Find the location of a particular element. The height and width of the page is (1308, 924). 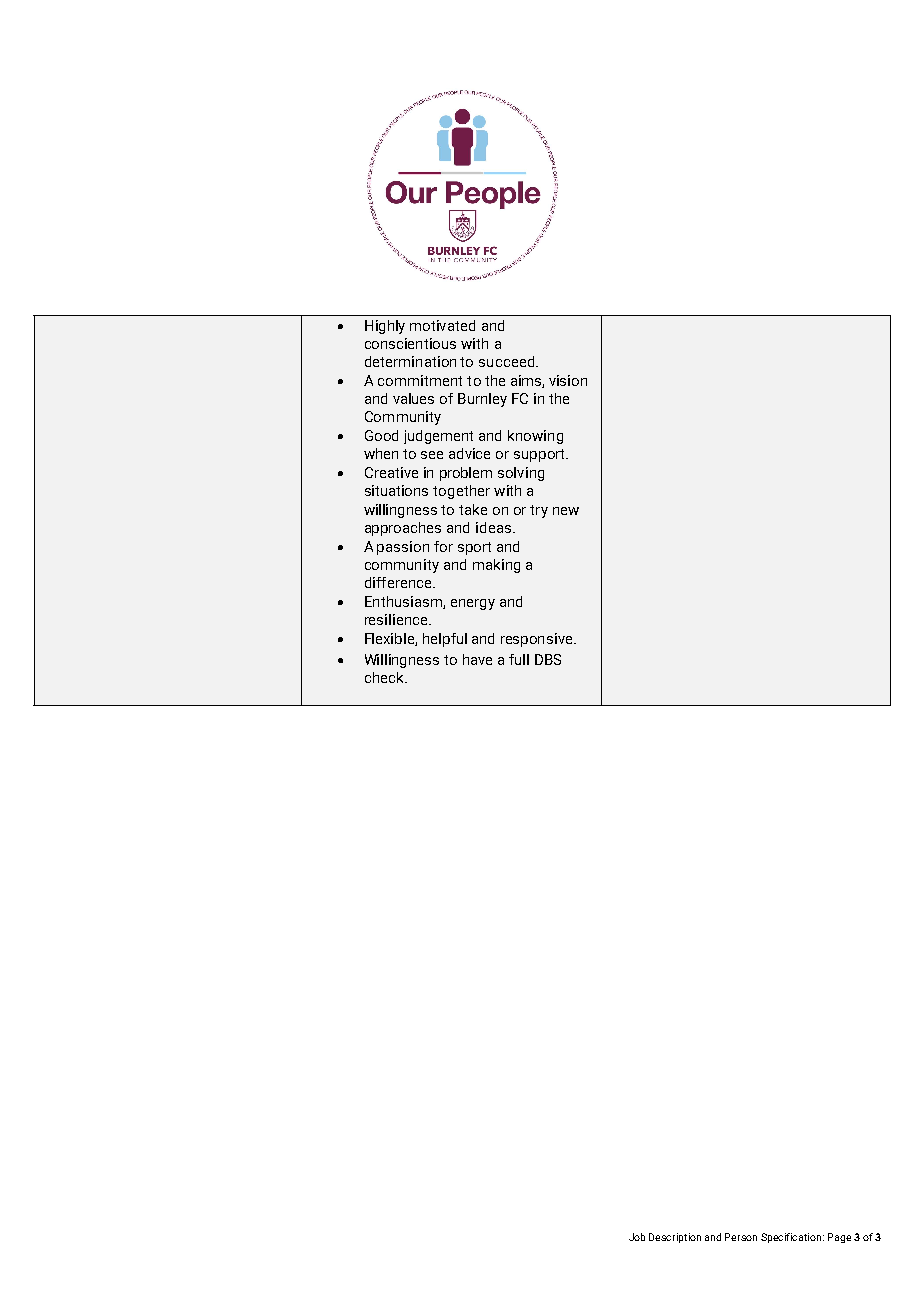

Page is located at coordinates (839, 1238).
